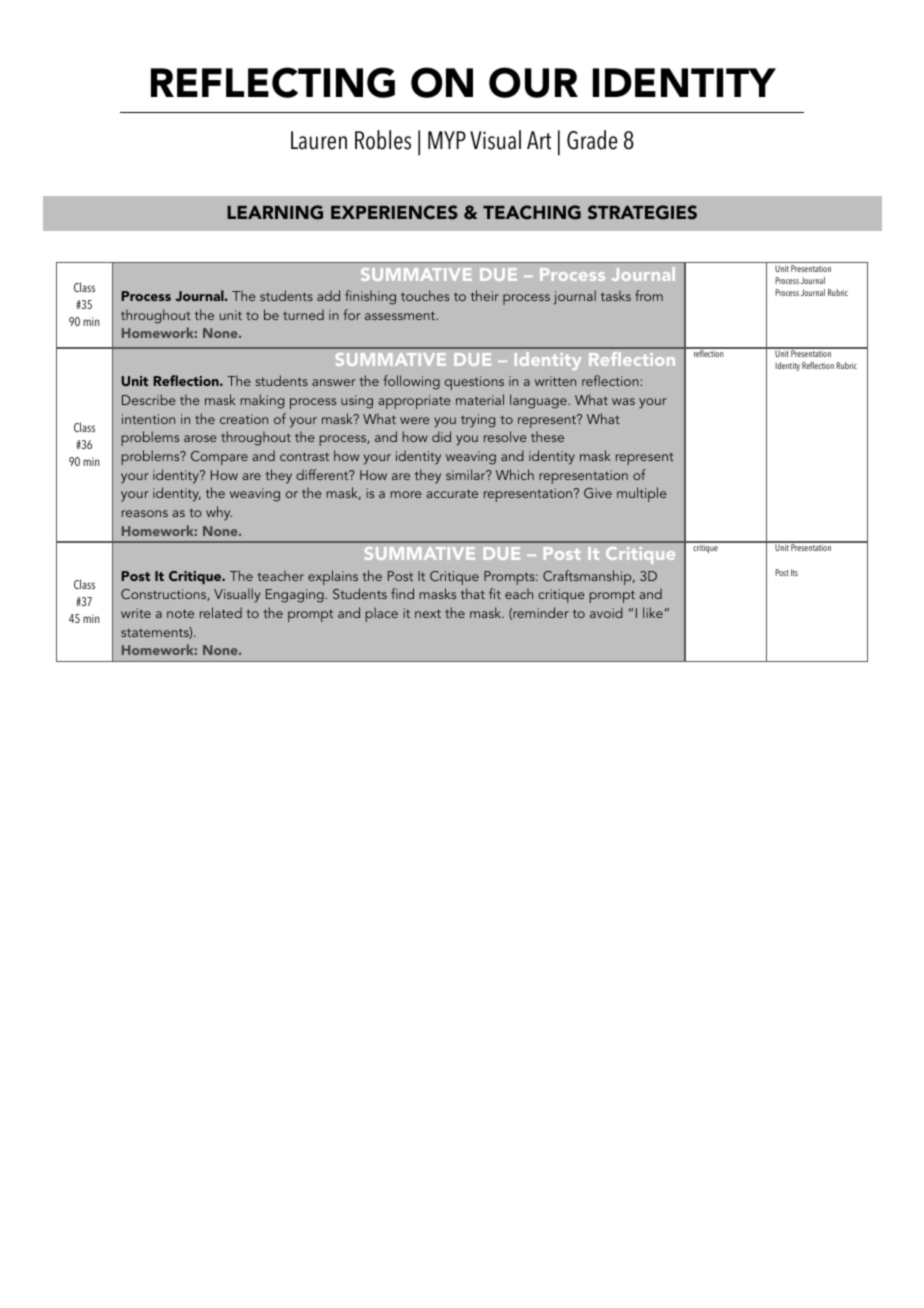 The image size is (924, 1308). I want to click on Art, so click(539, 140).
